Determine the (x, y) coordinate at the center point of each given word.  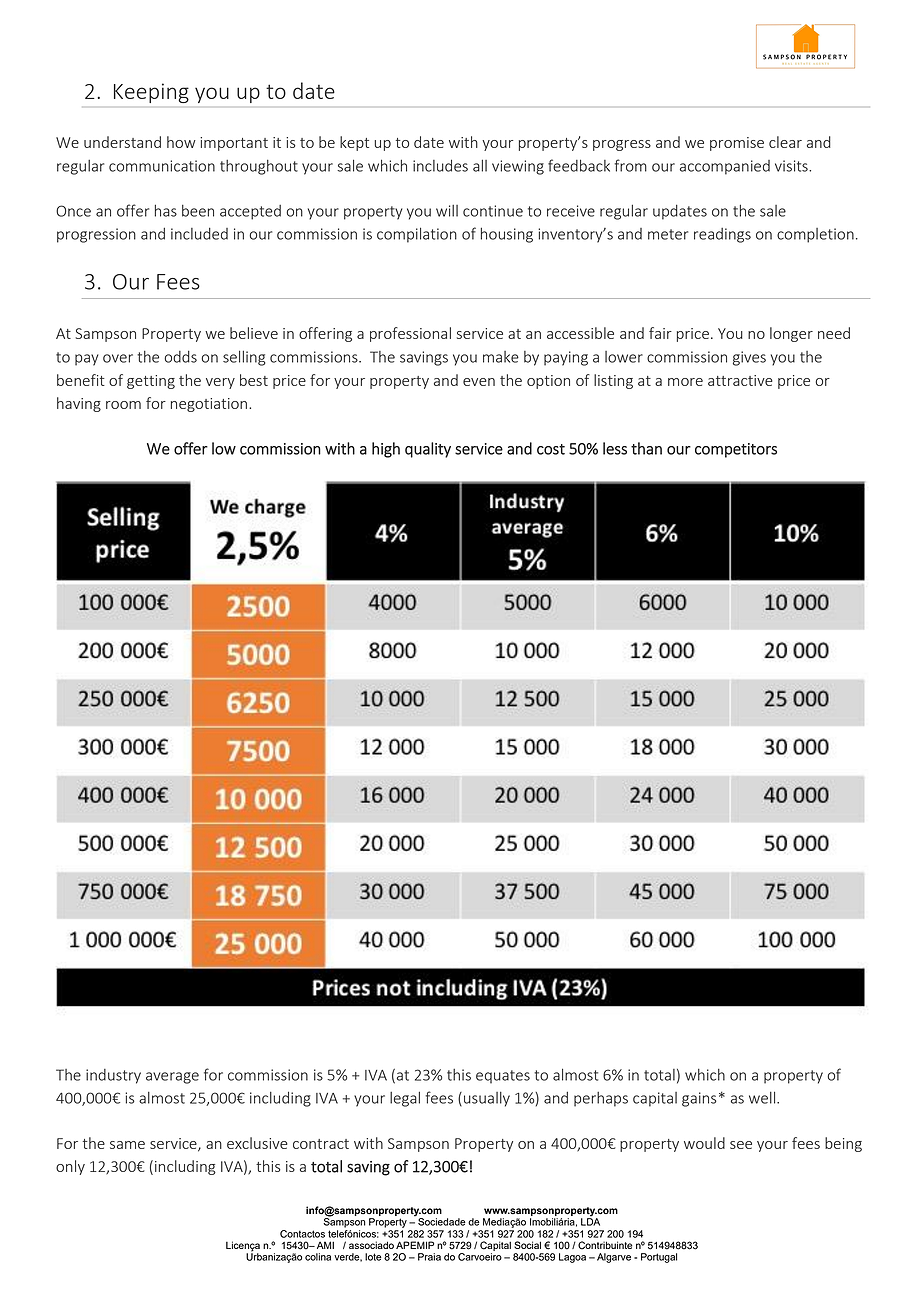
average (172, 1078)
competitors (736, 450)
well (763, 1097)
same (127, 1145)
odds (180, 357)
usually (487, 1099)
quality (428, 450)
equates (503, 1077)
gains (699, 1099)
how (181, 142)
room (123, 405)
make (501, 357)
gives (749, 358)
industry (113, 1076)
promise (737, 144)
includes (440, 165)
